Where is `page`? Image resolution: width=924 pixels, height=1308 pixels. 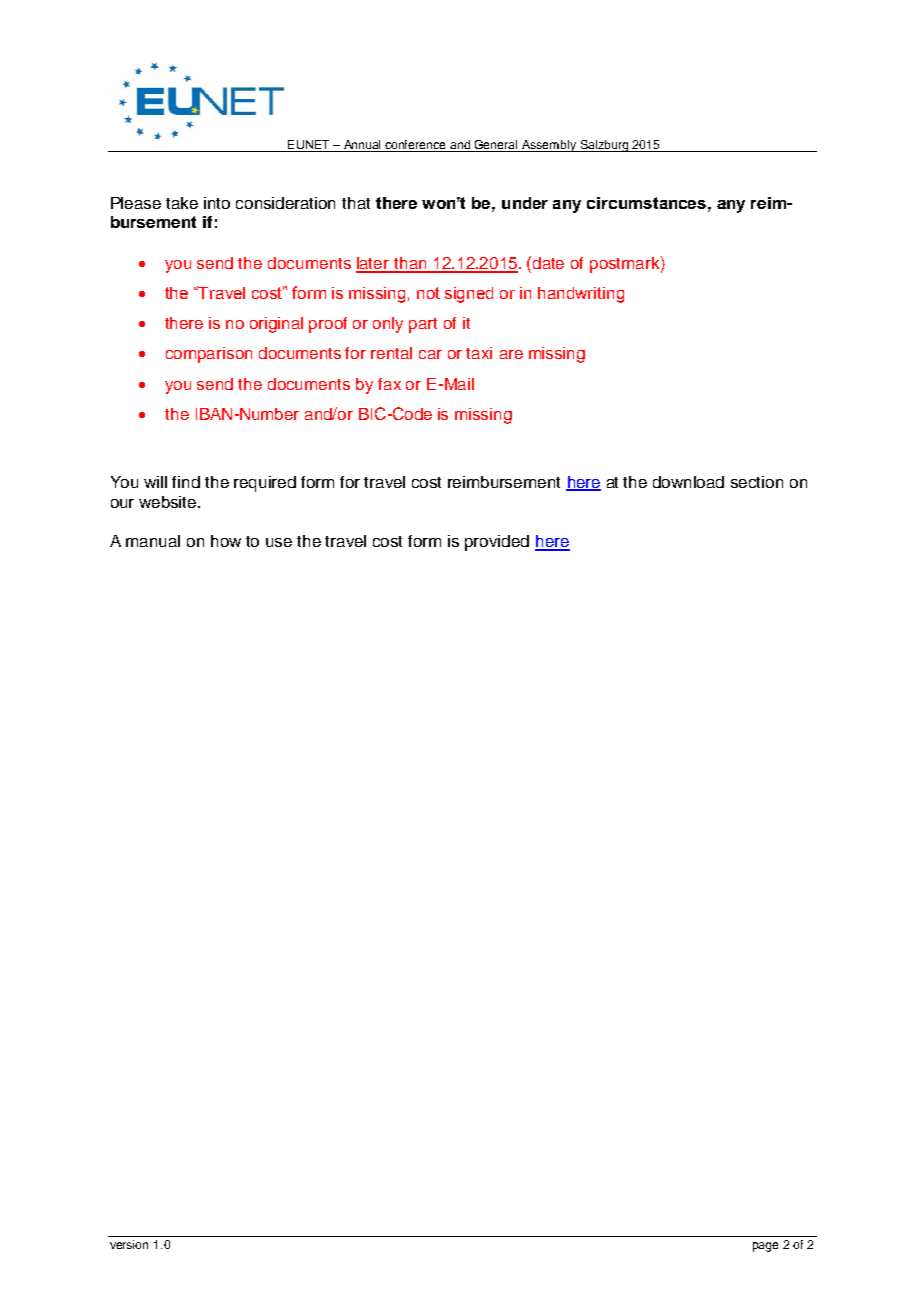 page is located at coordinates (765, 1247).
